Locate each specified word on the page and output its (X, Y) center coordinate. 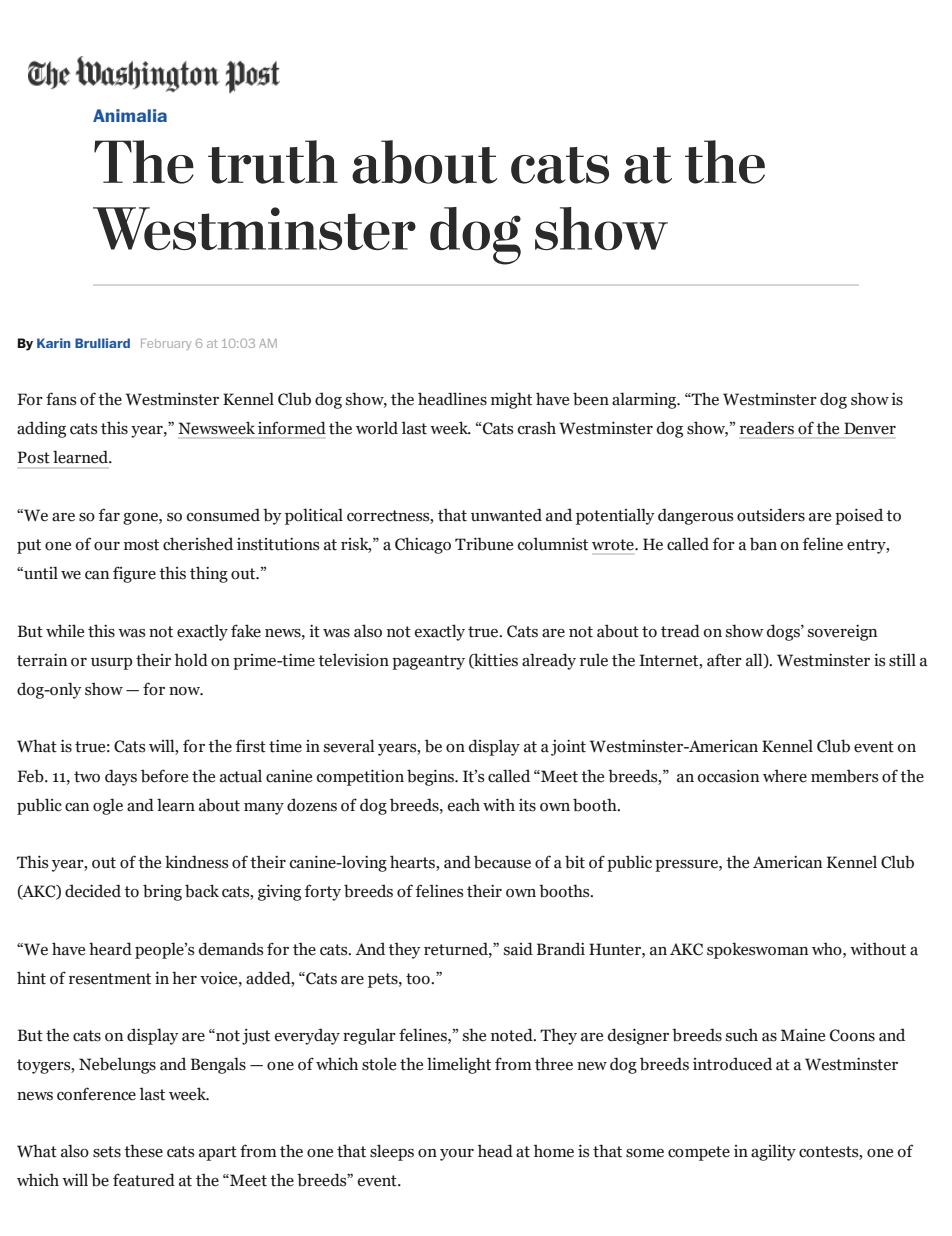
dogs (784, 632)
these (143, 1151)
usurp (111, 664)
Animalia (130, 115)
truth (273, 162)
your (457, 1155)
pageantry (428, 662)
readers (767, 428)
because (502, 862)
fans (61, 399)
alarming (645, 400)
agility (773, 1152)
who (828, 949)
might (511, 400)
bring (162, 892)
